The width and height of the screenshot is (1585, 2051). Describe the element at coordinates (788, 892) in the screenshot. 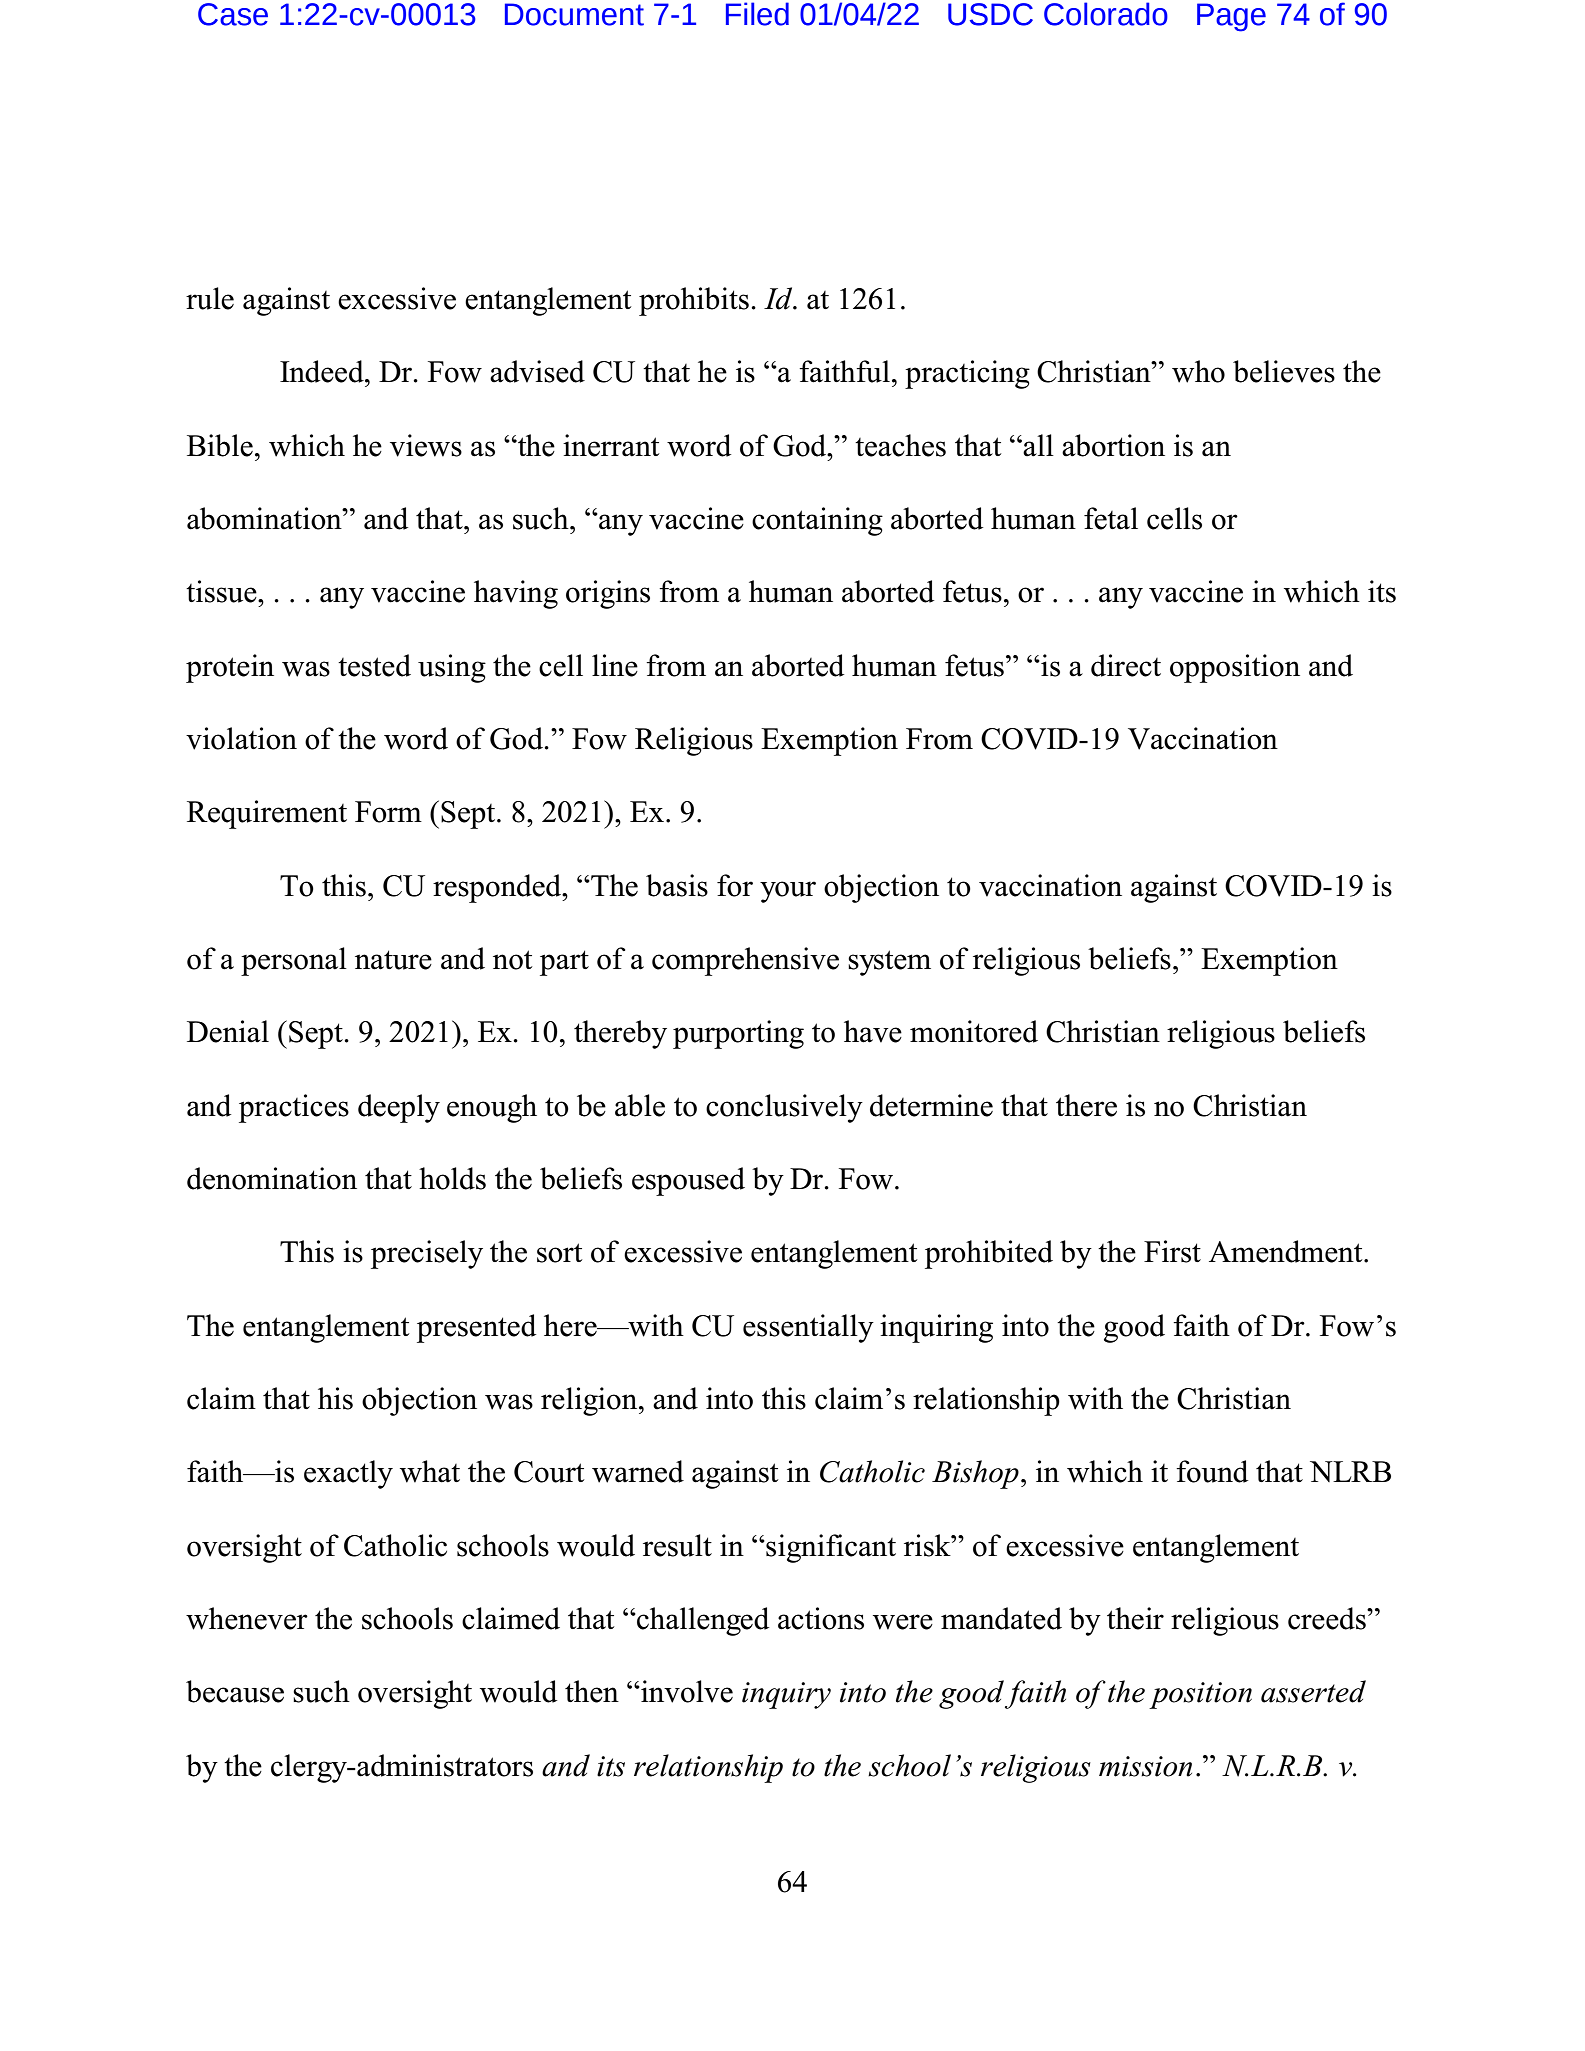

I see `your` at that location.
